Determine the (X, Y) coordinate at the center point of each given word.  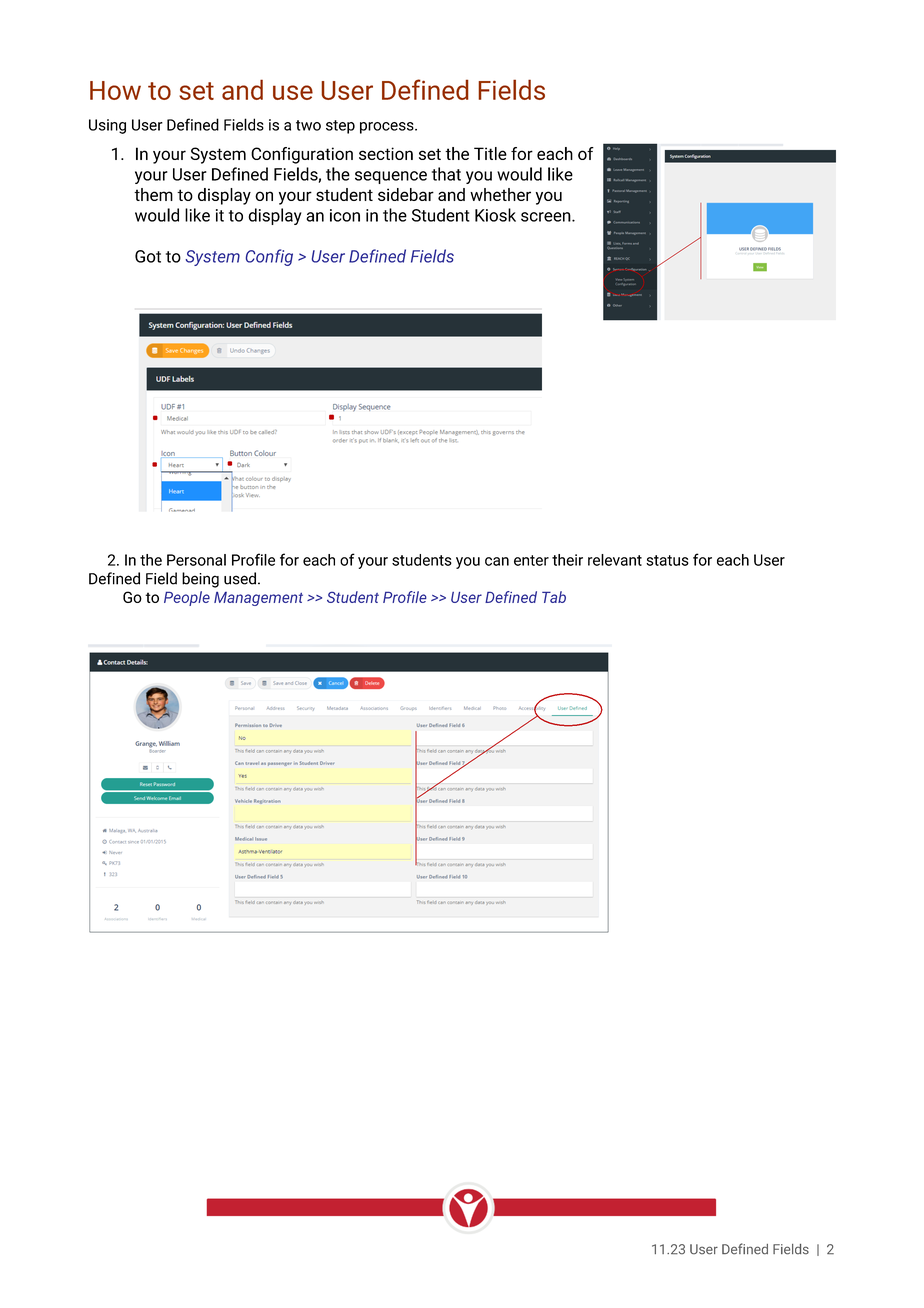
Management (258, 599)
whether (500, 194)
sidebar (406, 194)
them (153, 194)
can (497, 561)
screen (547, 217)
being (200, 580)
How (115, 90)
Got (148, 256)
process (388, 128)
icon (345, 215)
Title (490, 153)
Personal (196, 560)
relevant (615, 560)
